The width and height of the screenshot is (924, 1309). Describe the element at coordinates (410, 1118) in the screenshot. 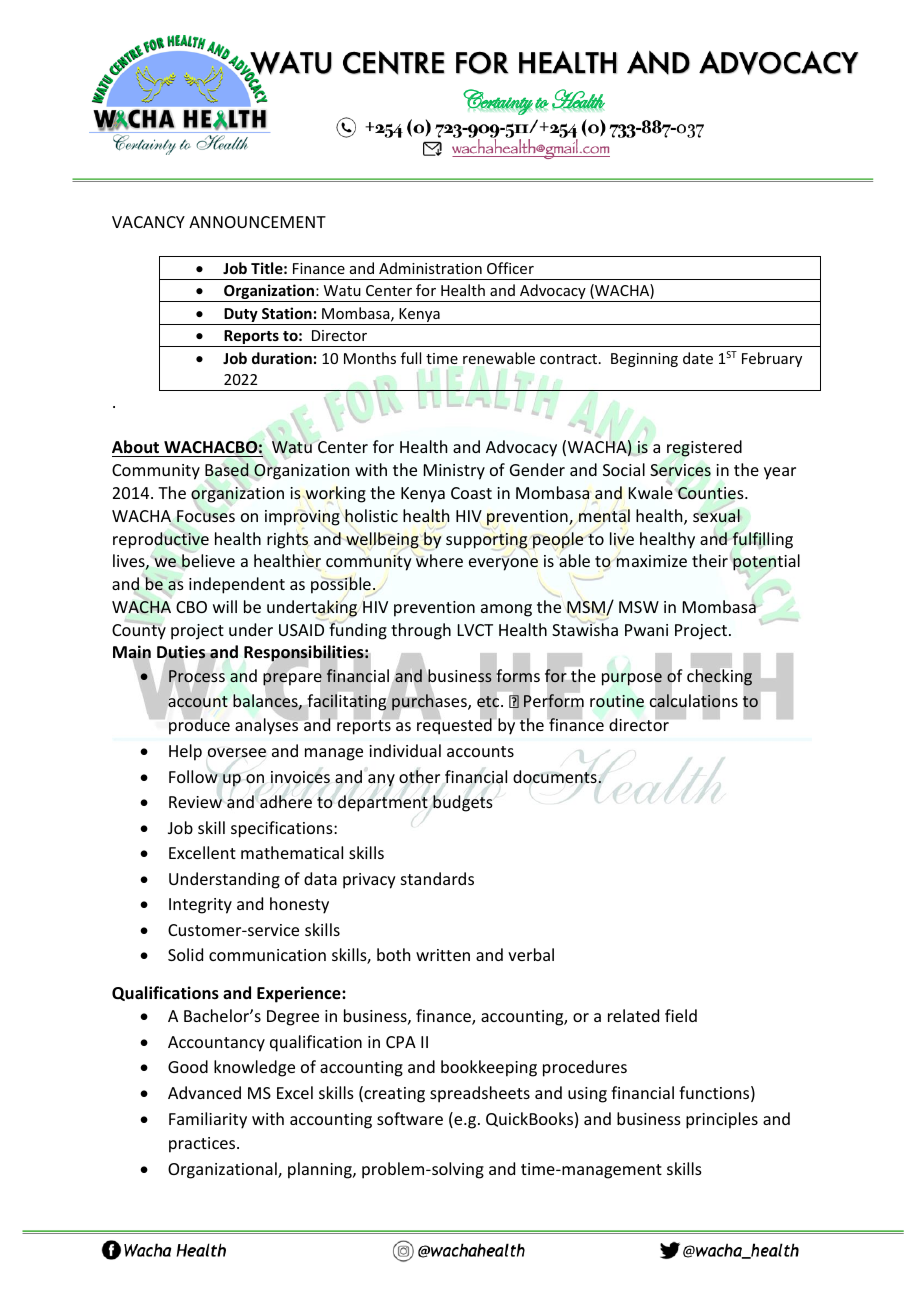

I see `software` at that location.
